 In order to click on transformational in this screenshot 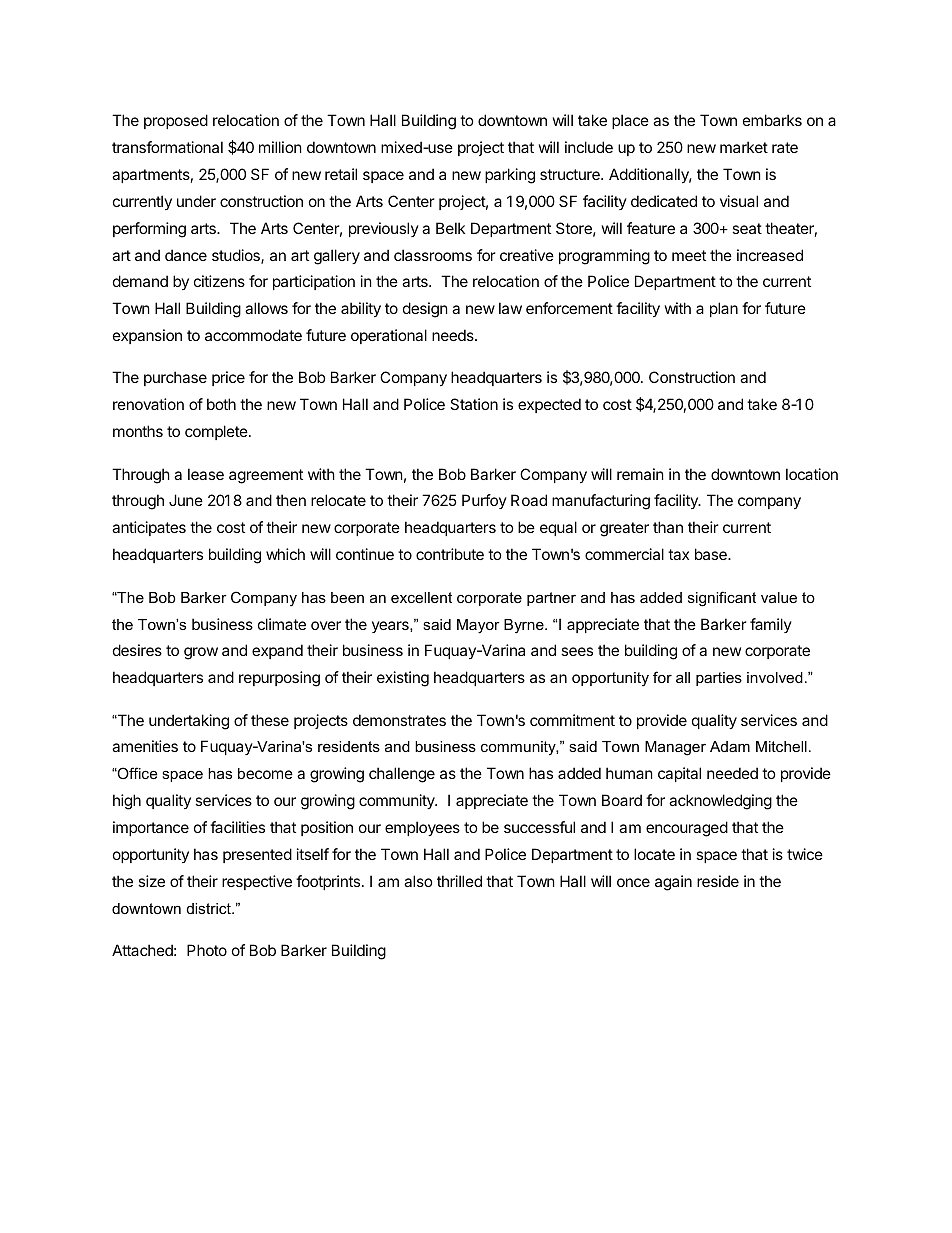, I will do `click(167, 147)`.
